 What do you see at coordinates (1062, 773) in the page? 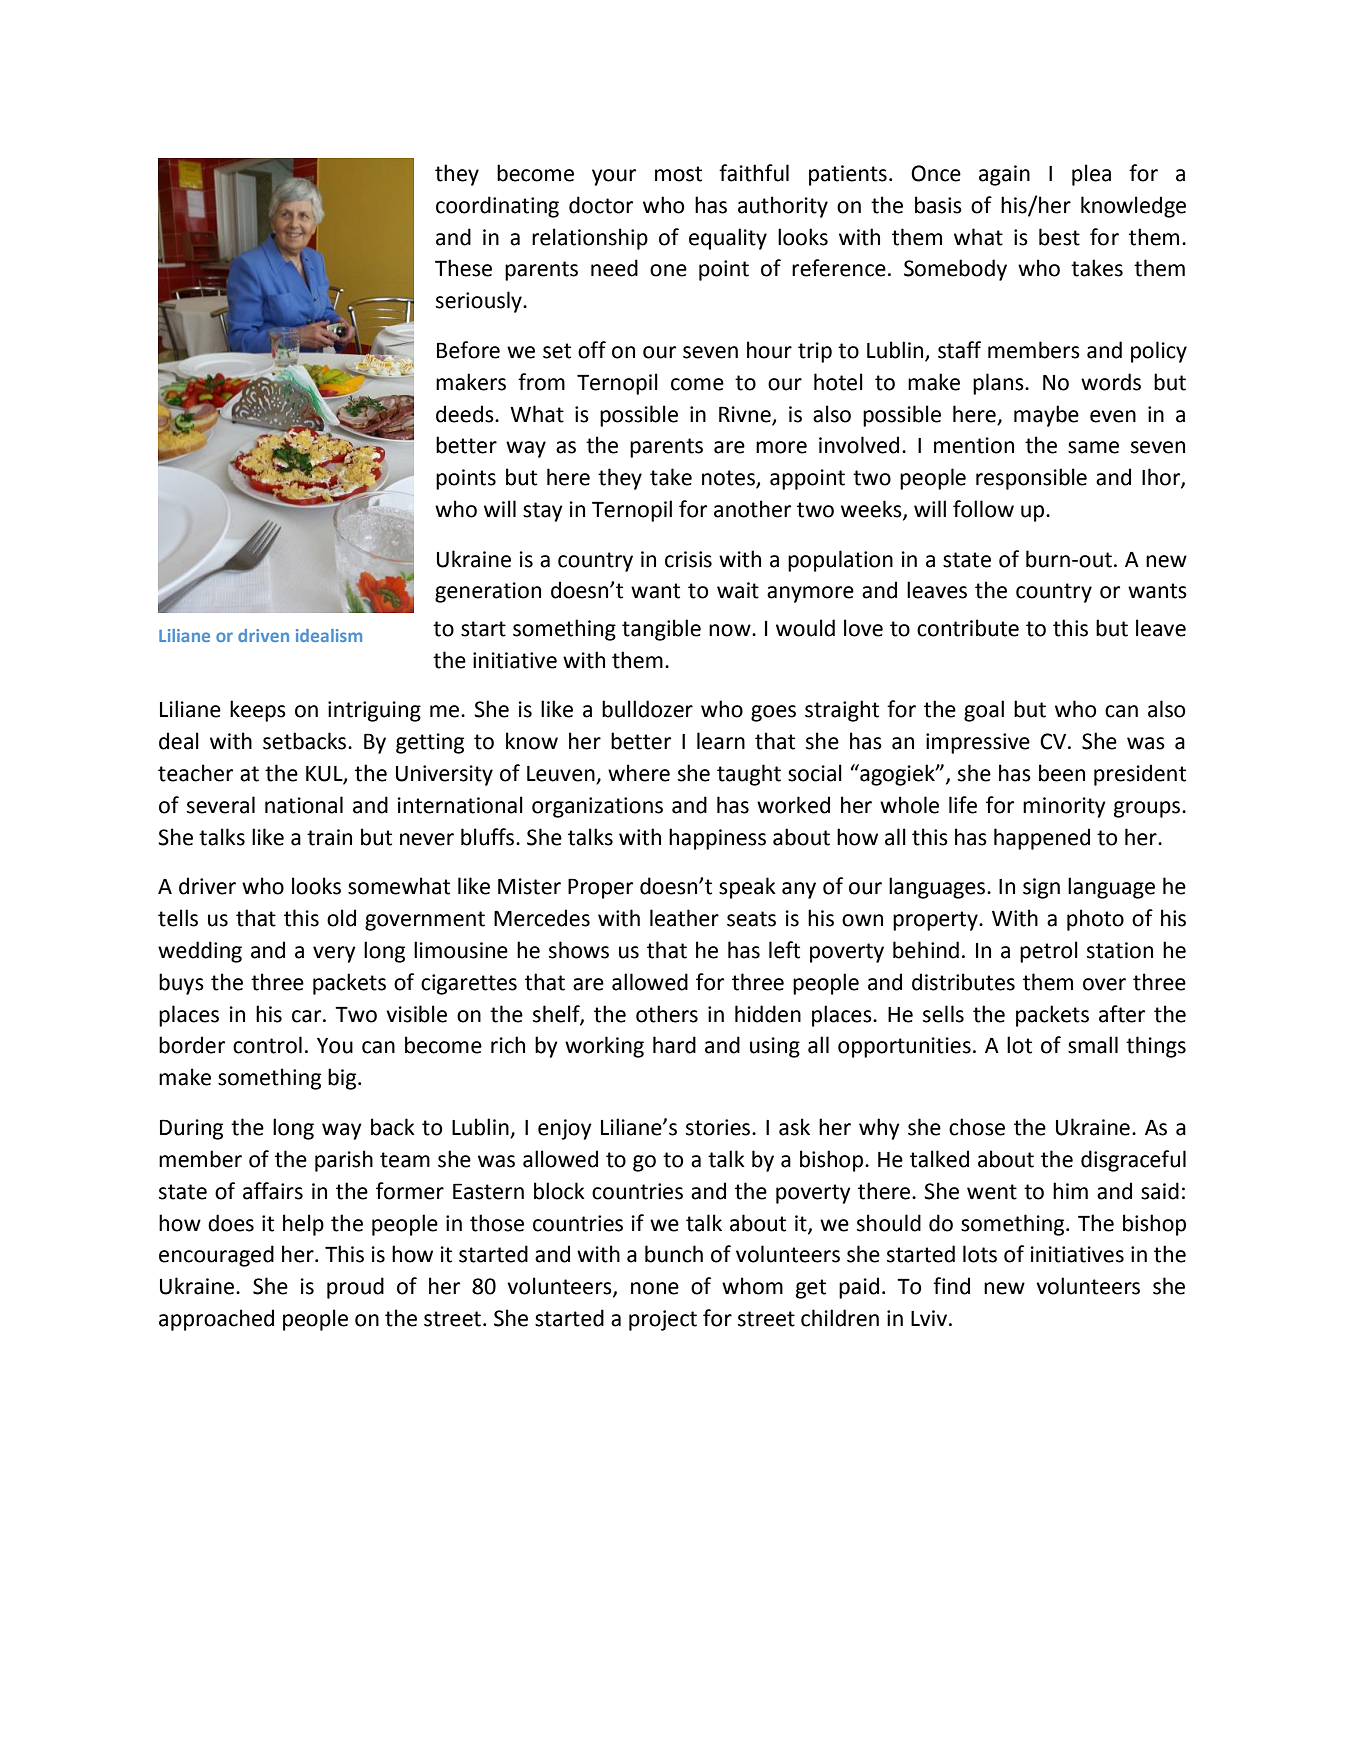
I see `been` at bounding box center [1062, 773].
